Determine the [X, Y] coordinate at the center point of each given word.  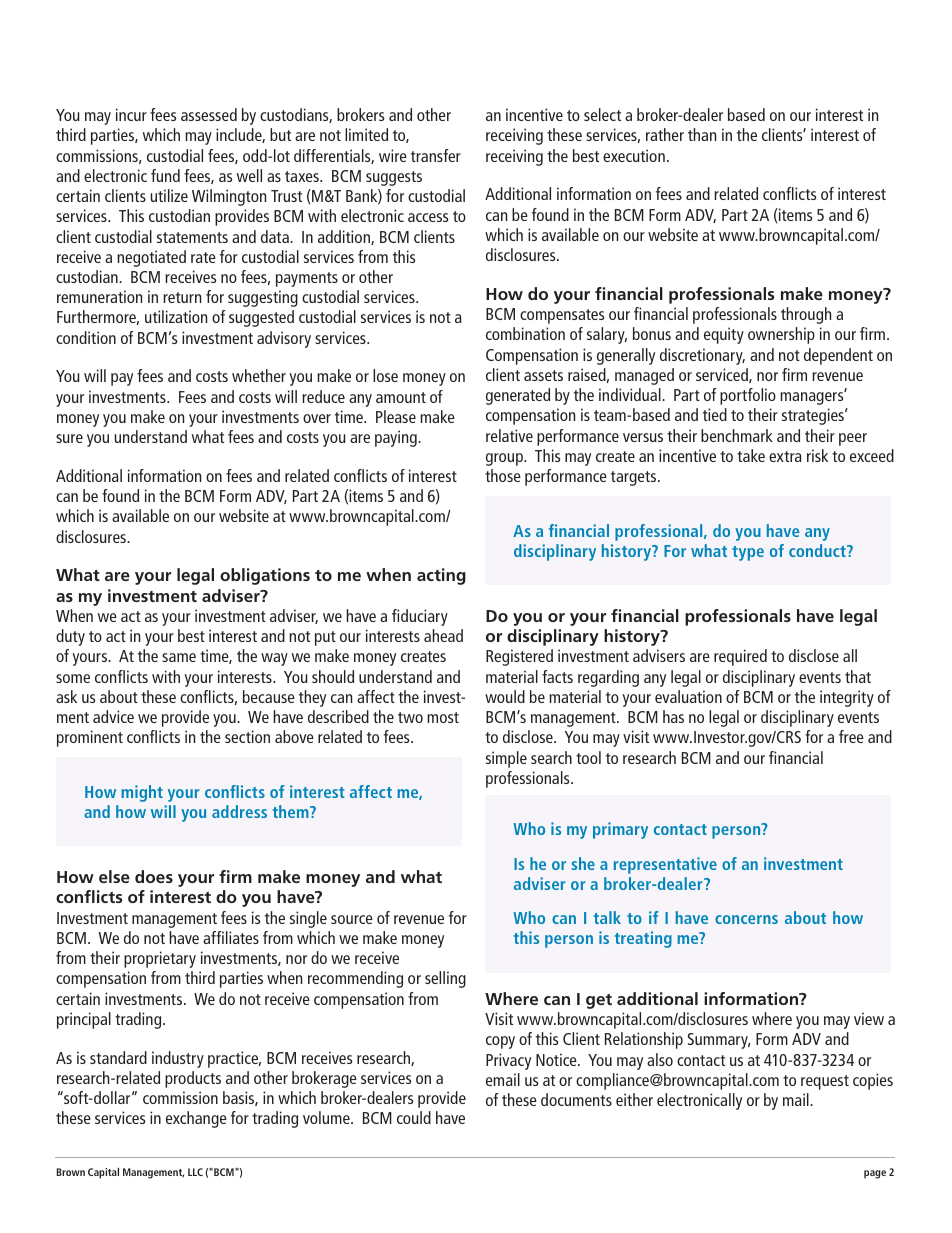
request [825, 1082]
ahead [443, 635]
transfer [436, 155]
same [179, 657]
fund [165, 175]
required [740, 657]
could [414, 1117]
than [702, 134]
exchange [196, 1119]
